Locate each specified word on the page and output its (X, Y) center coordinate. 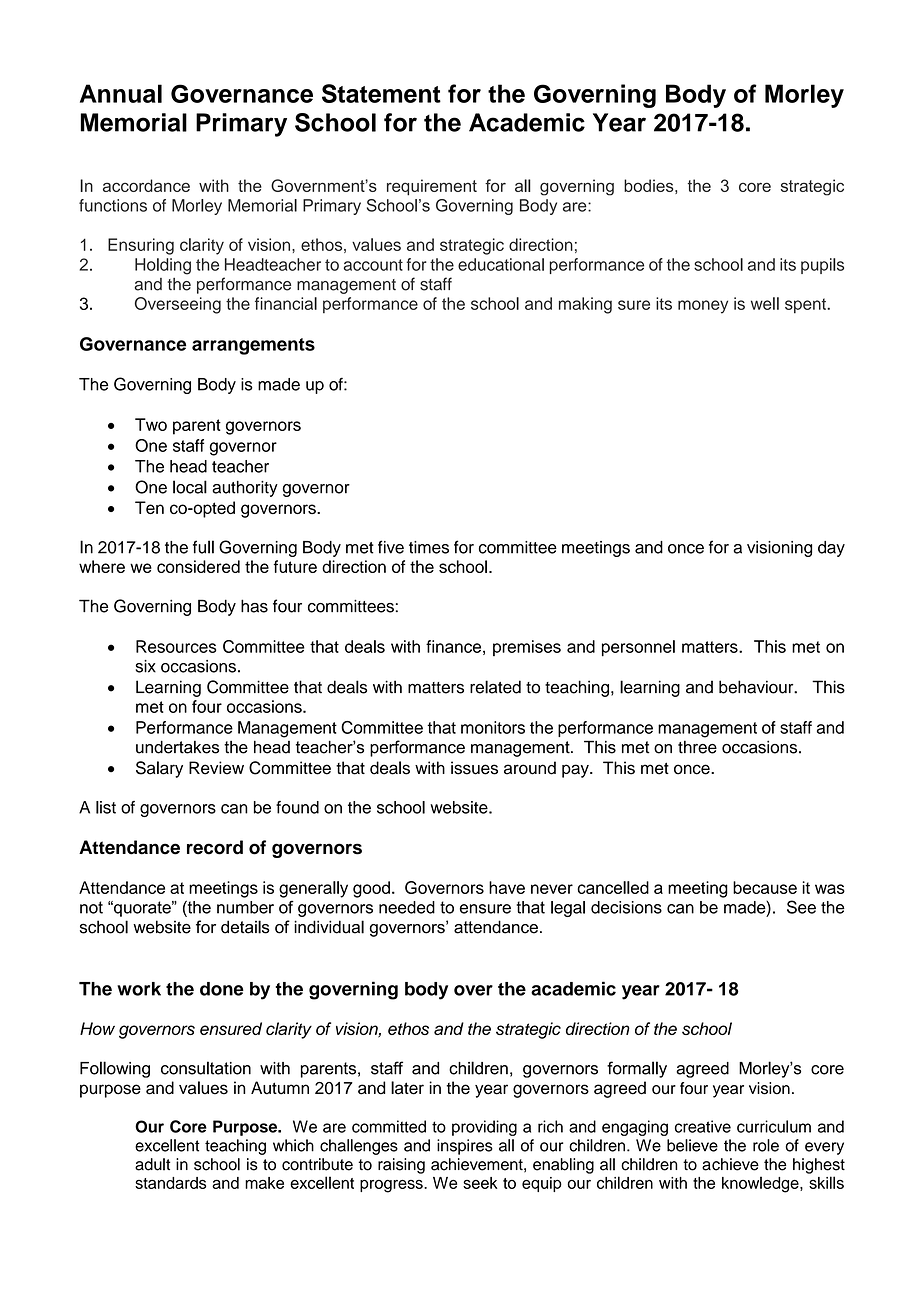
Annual (121, 93)
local (190, 487)
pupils (822, 266)
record (215, 847)
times (429, 547)
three (697, 747)
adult (152, 1164)
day (831, 549)
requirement (432, 187)
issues (474, 768)
